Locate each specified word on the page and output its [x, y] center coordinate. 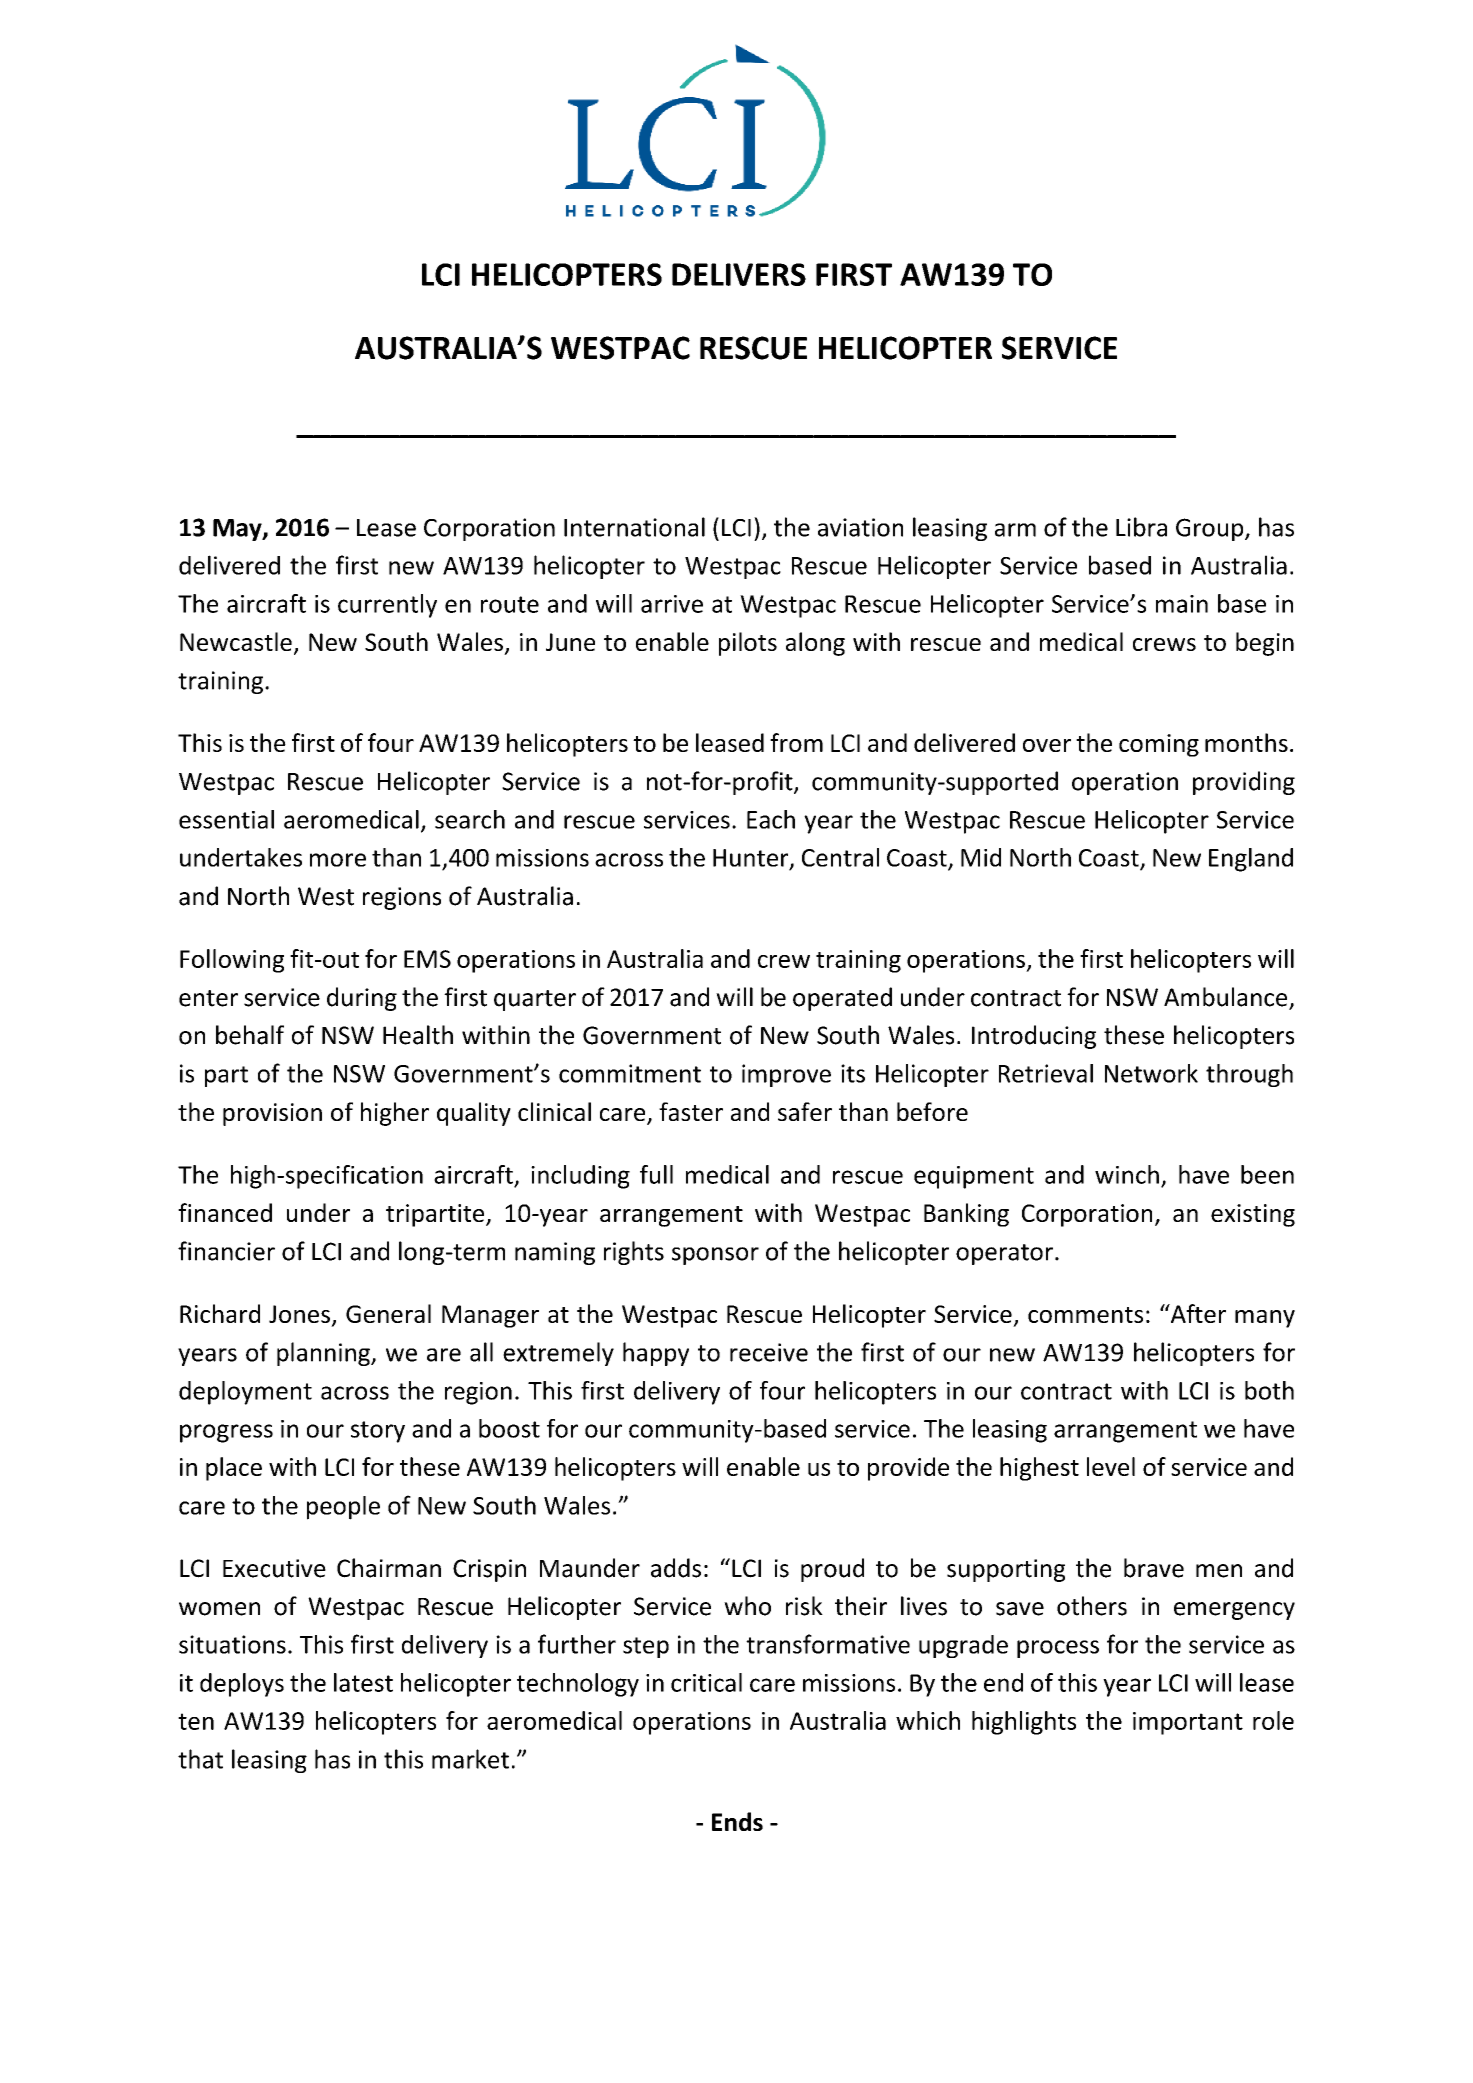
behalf [250, 1035]
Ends [737, 1821]
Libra [1141, 527]
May [238, 530]
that [200, 1759]
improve [786, 1075]
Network [1151, 1073]
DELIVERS [739, 274]
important [1188, 1723]
